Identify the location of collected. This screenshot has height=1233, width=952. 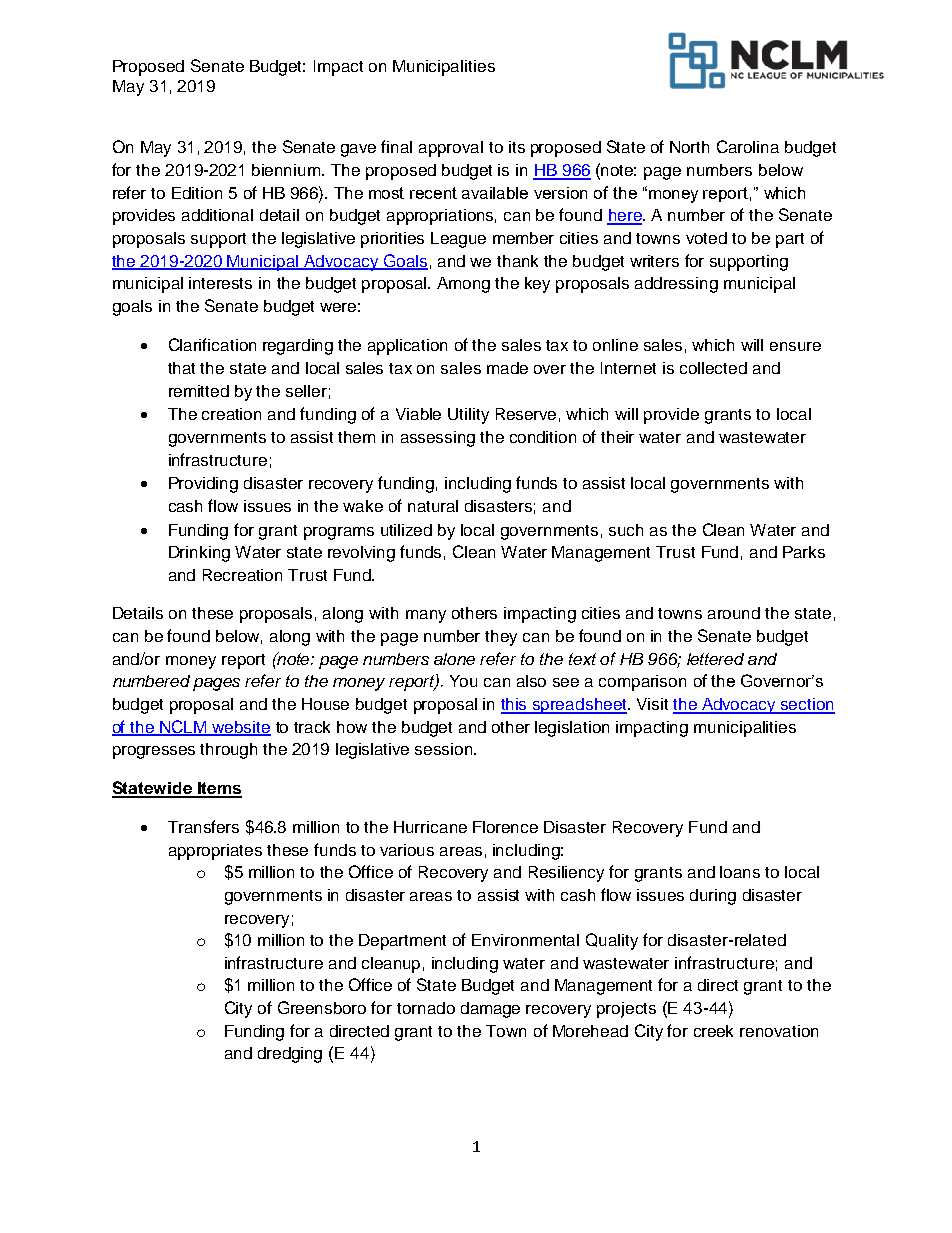
(713, 368).
